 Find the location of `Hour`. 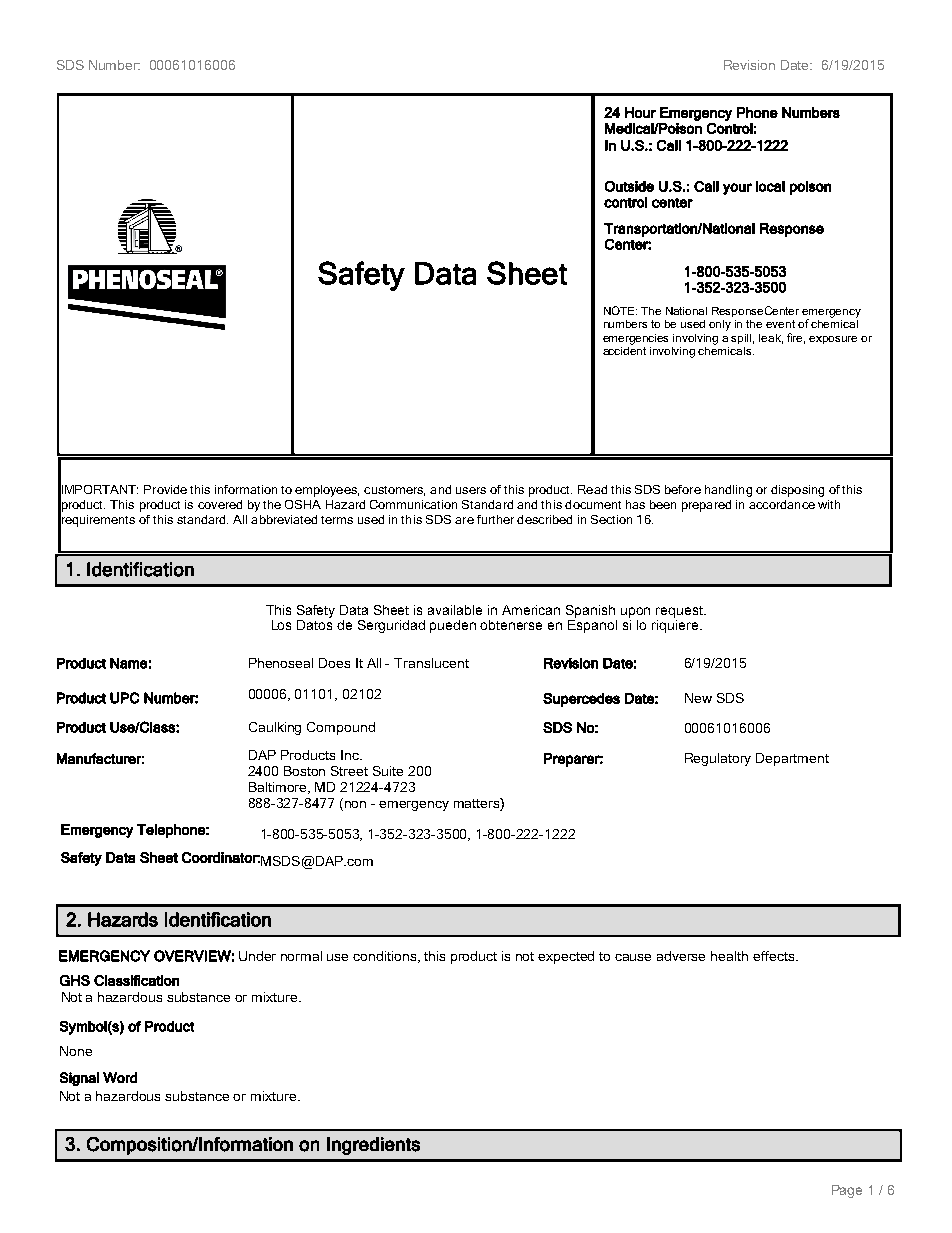

Hour is located at coordinates (640, 112).
